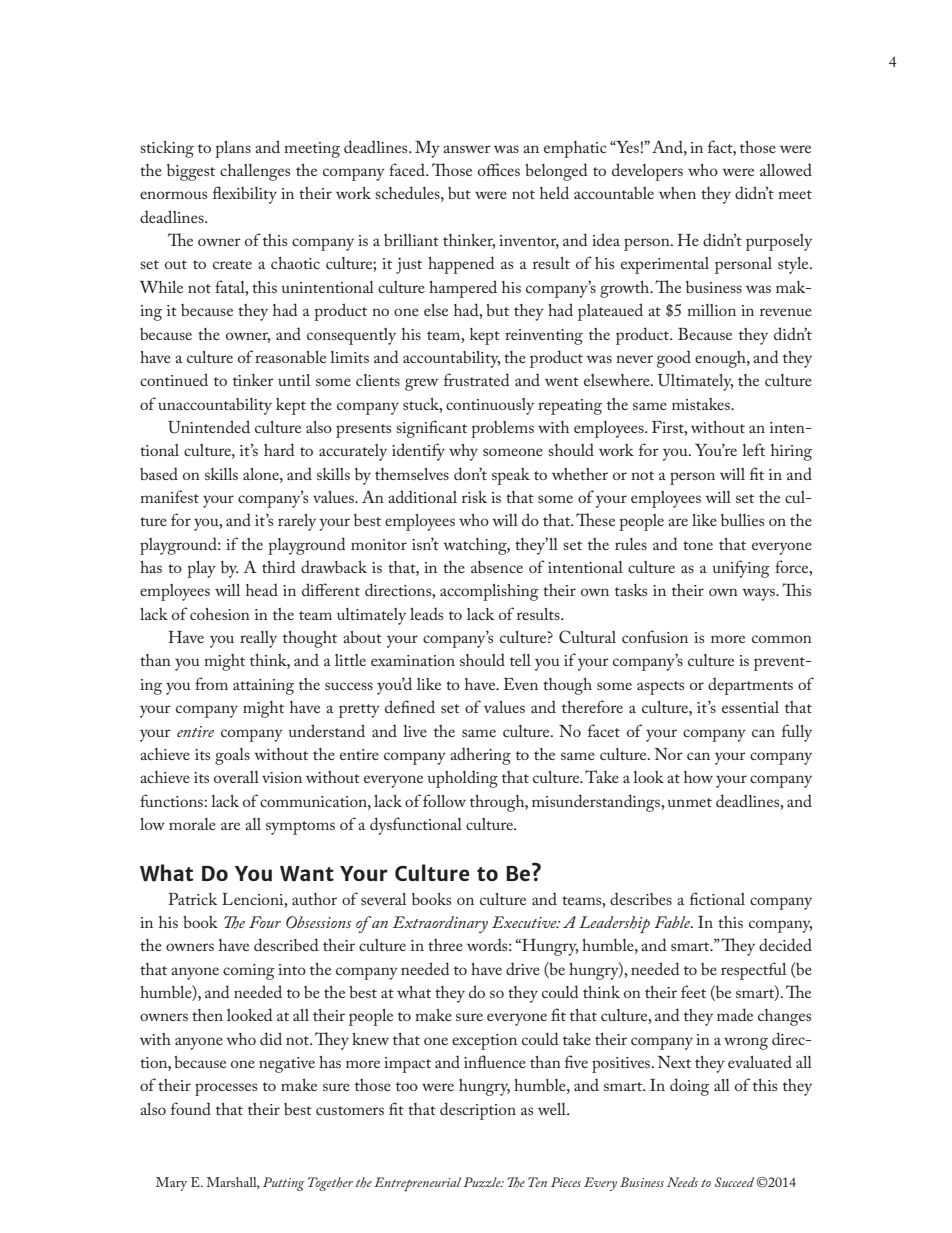 Image resolution: width=952 pixels, height=1233 pixels. Describe the element at coordinates (677, 193) in the page. I see `when` at that location.
